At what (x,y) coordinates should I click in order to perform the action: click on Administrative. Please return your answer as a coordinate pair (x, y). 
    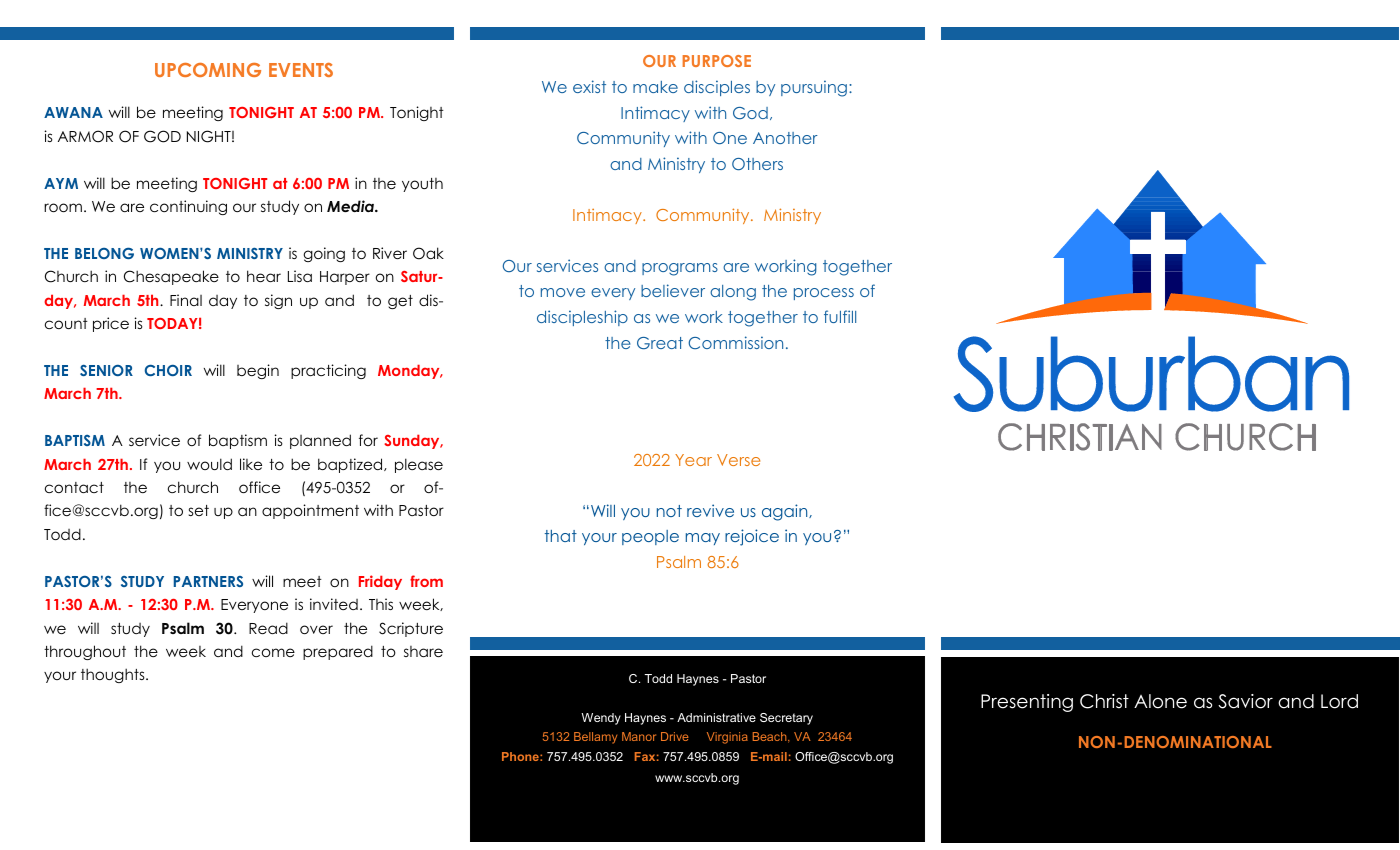
    Looking at the image, I should click on (716, 717).
